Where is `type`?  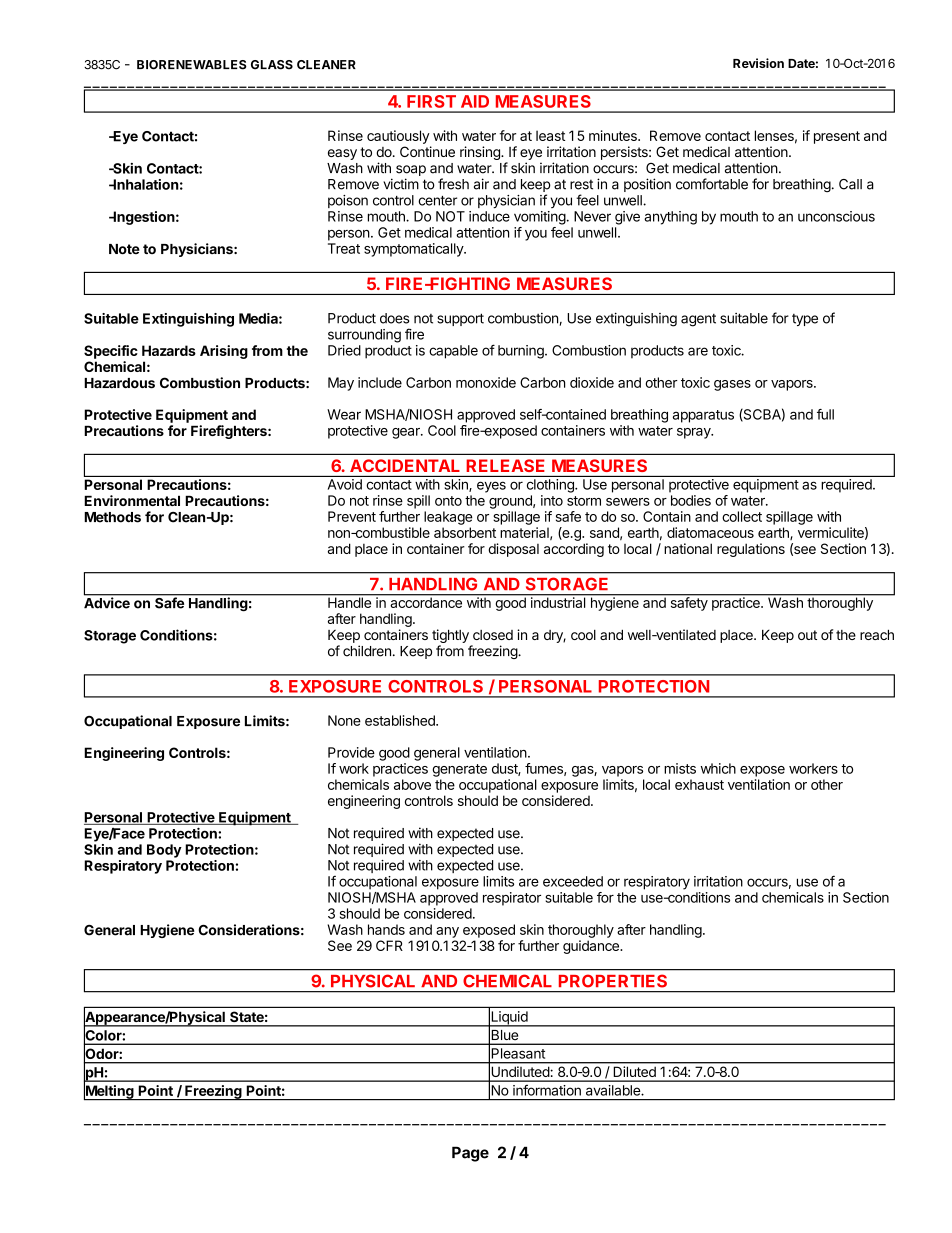 type is located at coordinates (805, 320).
